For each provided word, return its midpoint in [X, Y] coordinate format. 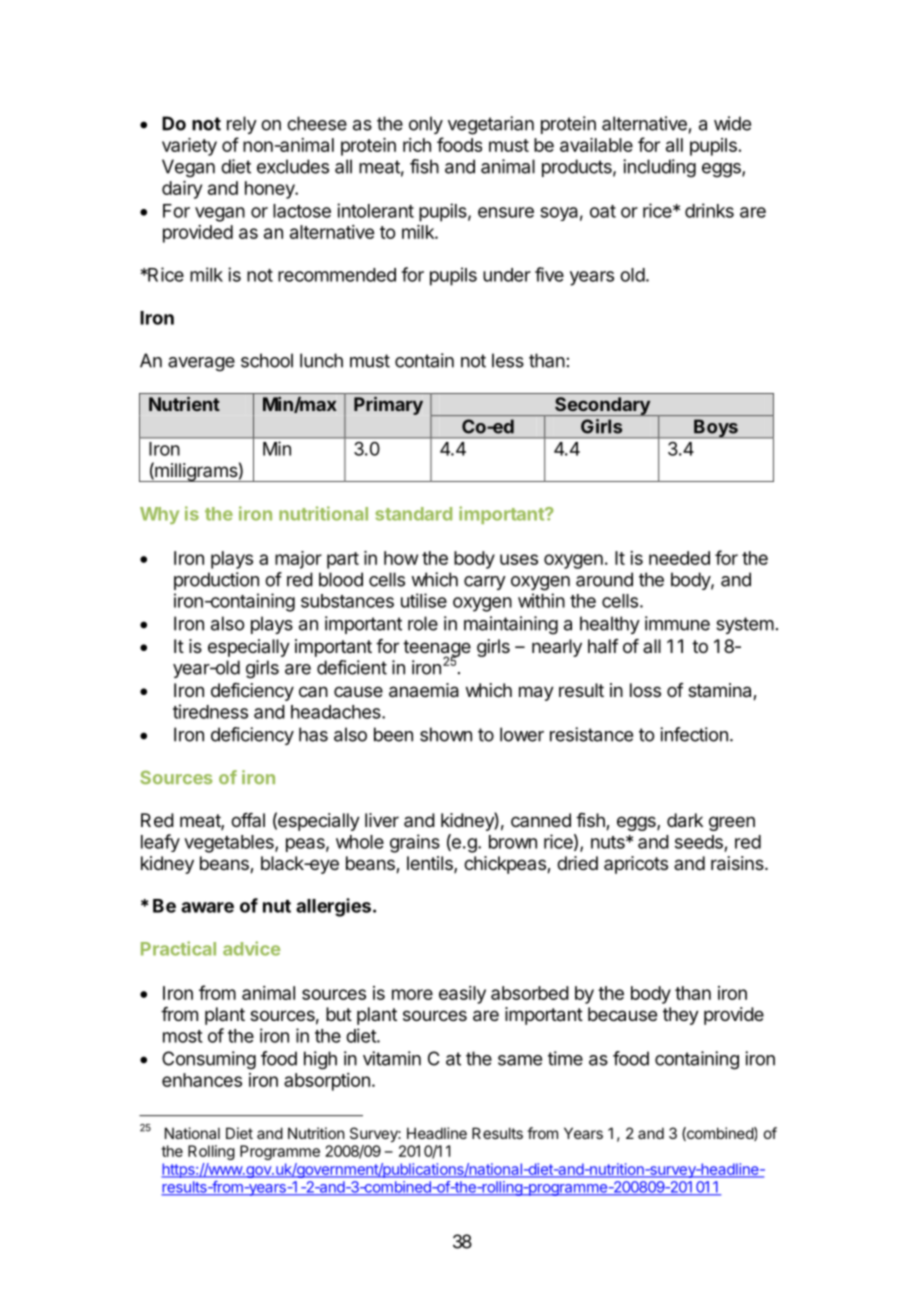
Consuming [209, 1060]
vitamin [392, 1058]
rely [242, 125]
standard [413, 514]
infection [694, 734]
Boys [716, 428]
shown [446, 734]
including [659, 168]
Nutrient [184, 404]
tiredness [210, 711]
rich [417, 145]
